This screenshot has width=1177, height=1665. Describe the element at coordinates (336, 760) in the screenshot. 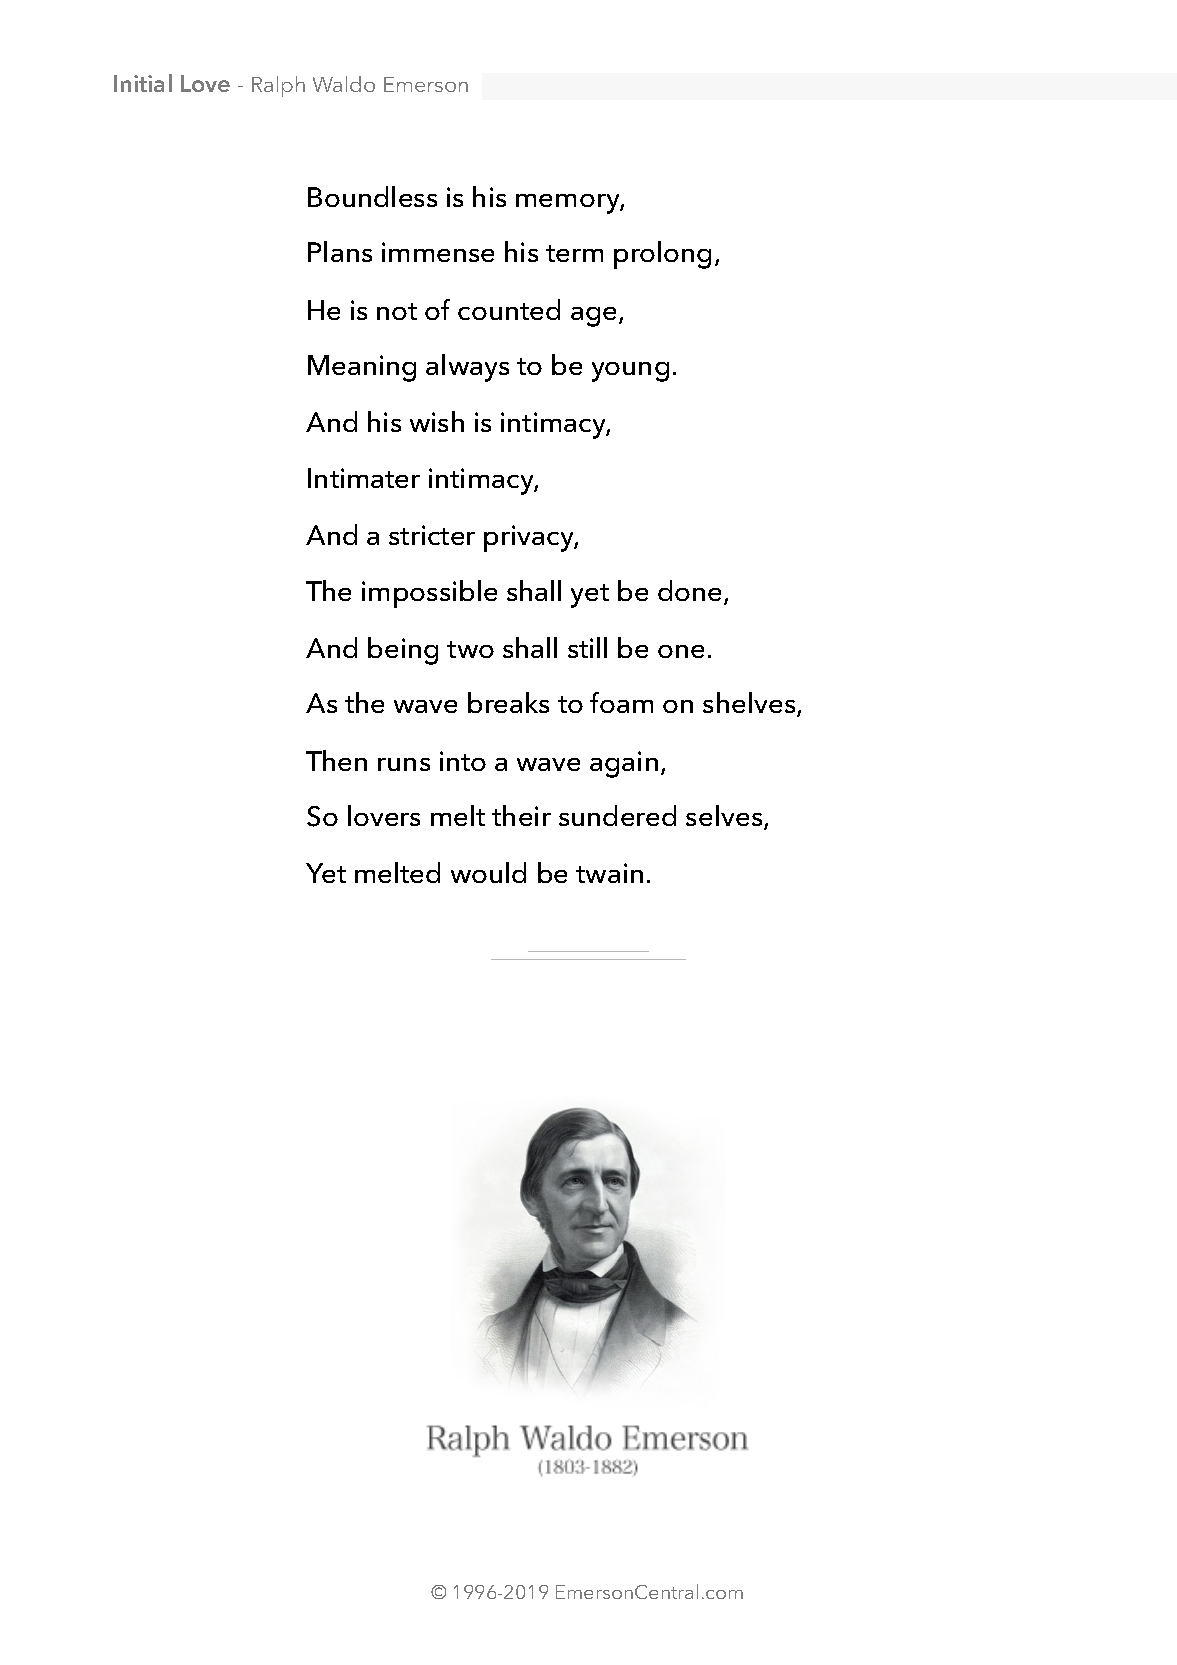

I see `Then` at that location.
